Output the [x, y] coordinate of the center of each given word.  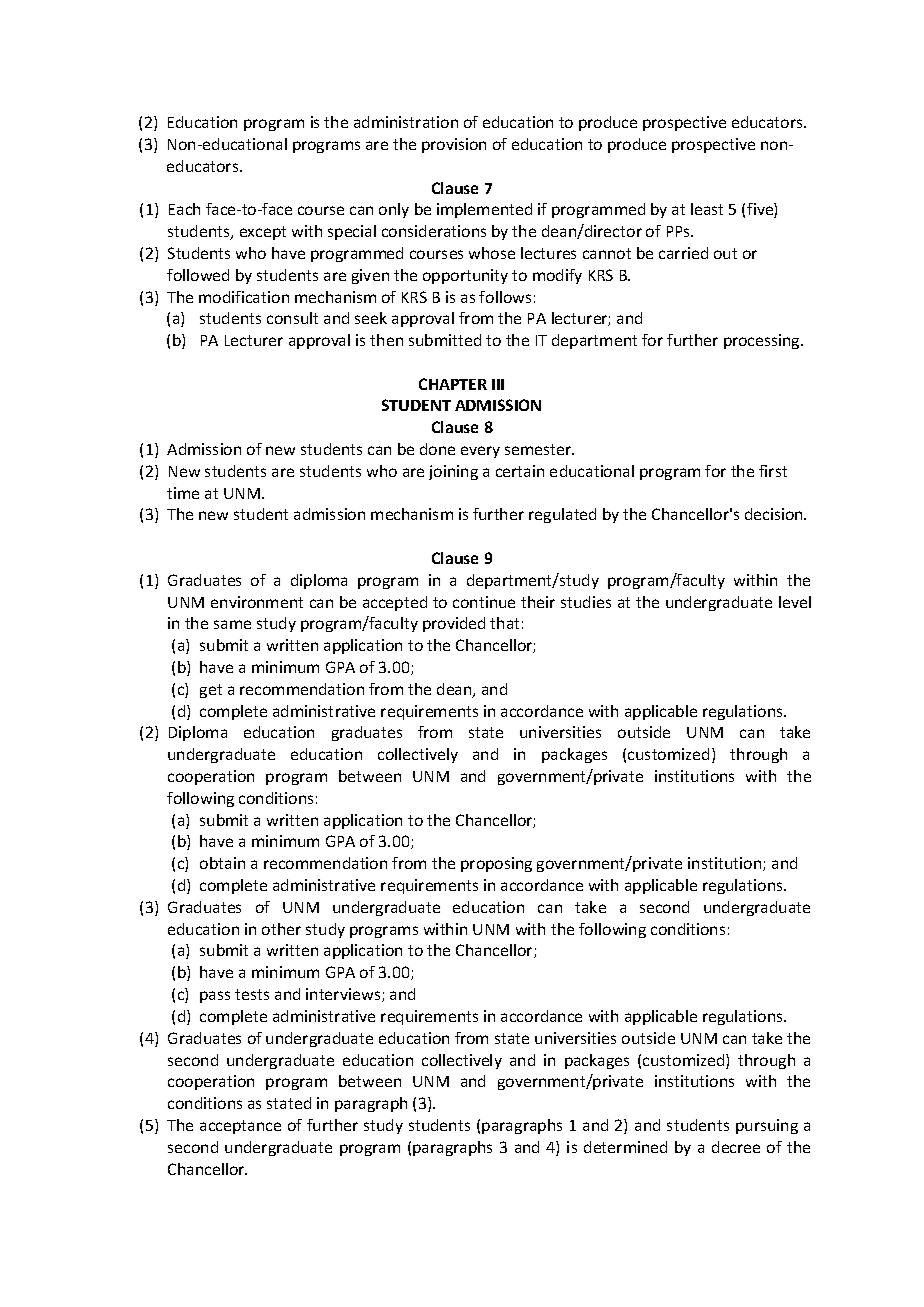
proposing [496, 864]
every [480, 452]
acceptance [240, 1127]
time [183, 493]
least [707, 209]
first [773, 471]
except [263, 233]
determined [625, 1147]
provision [454, 145]
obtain [222, 863]
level [795, 602]
